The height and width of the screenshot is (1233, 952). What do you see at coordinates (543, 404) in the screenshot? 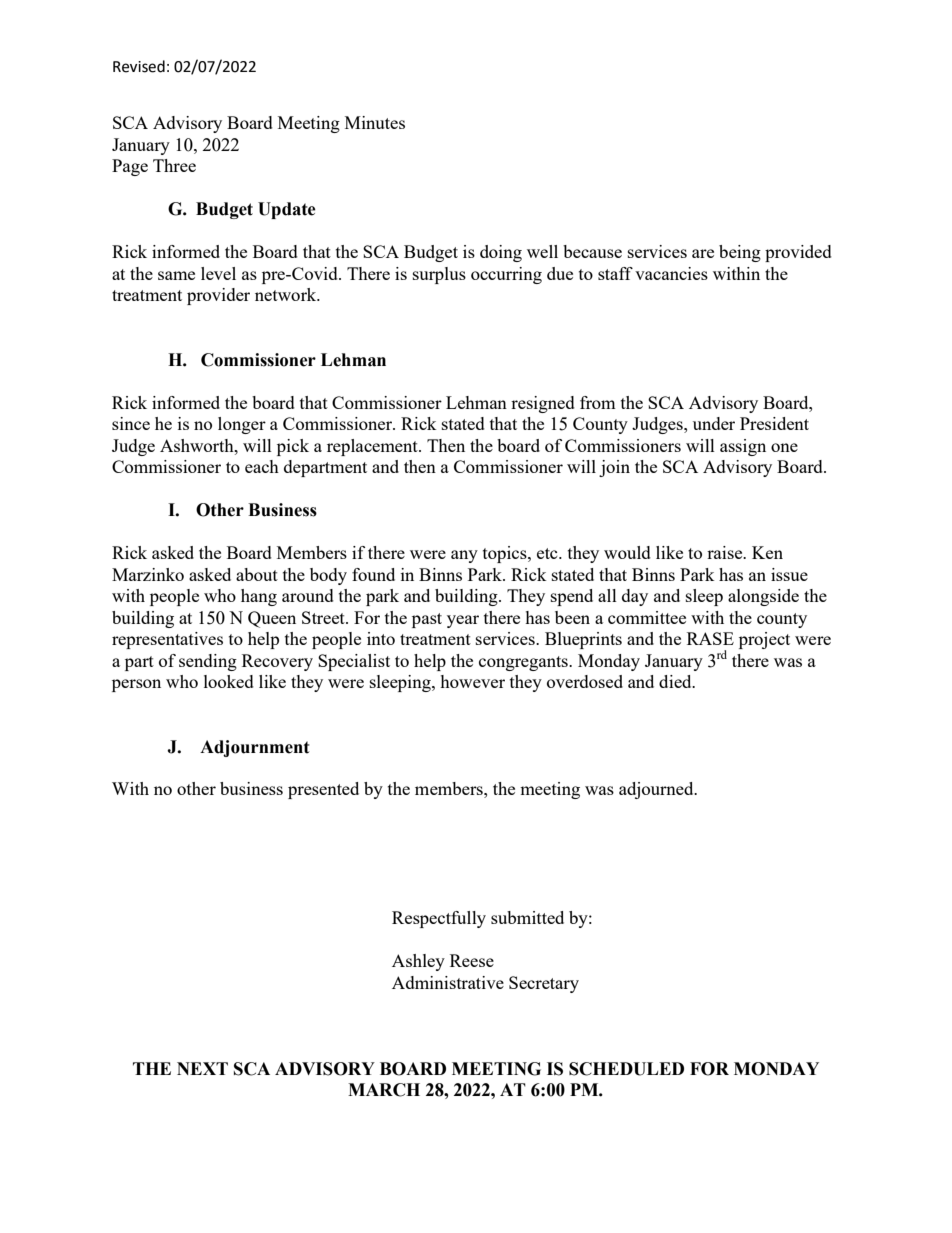
I see `resigned` at bounding box center [543, 404].
